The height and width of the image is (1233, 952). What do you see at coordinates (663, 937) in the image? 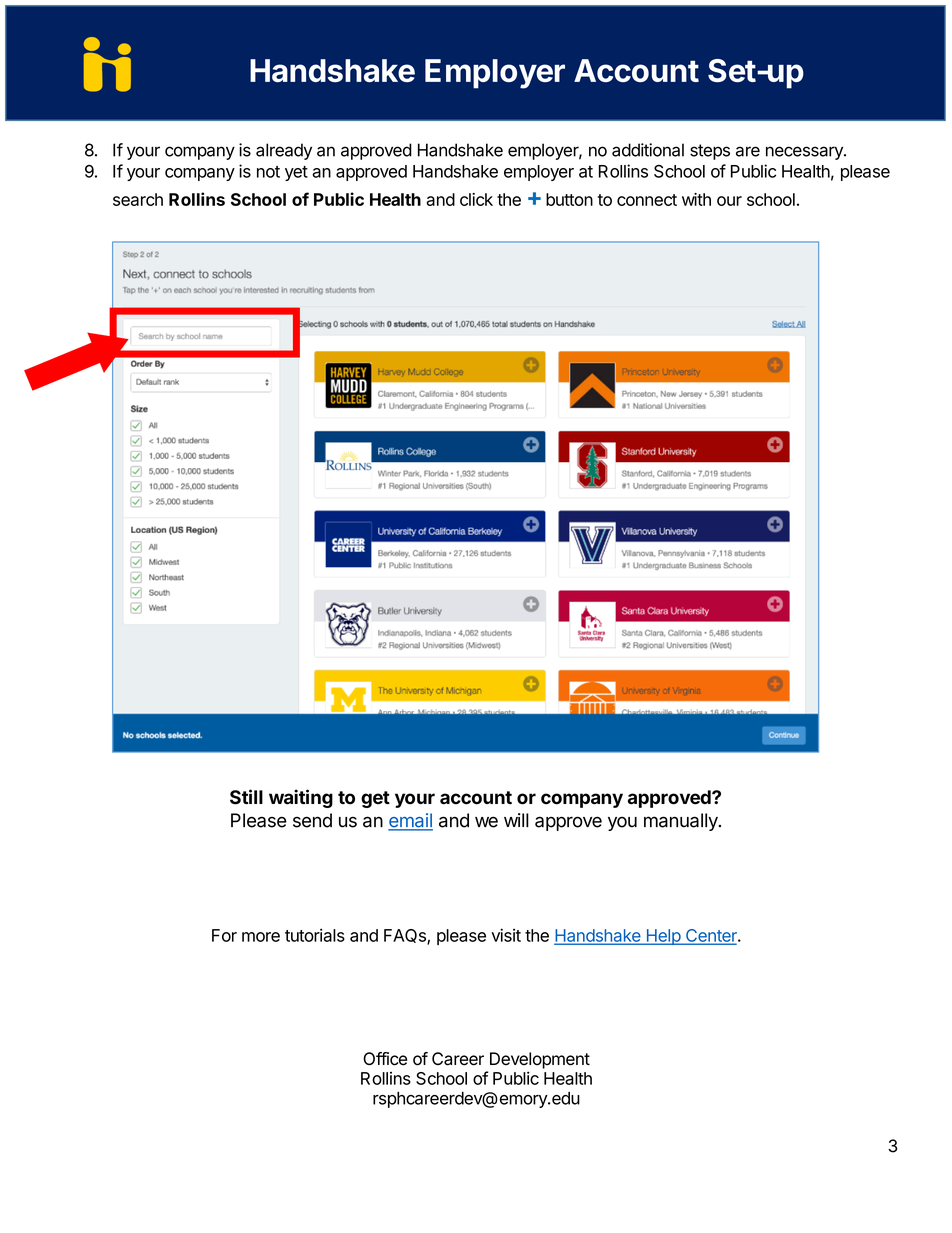
I see `Help` at bounding box center [663, 937].
